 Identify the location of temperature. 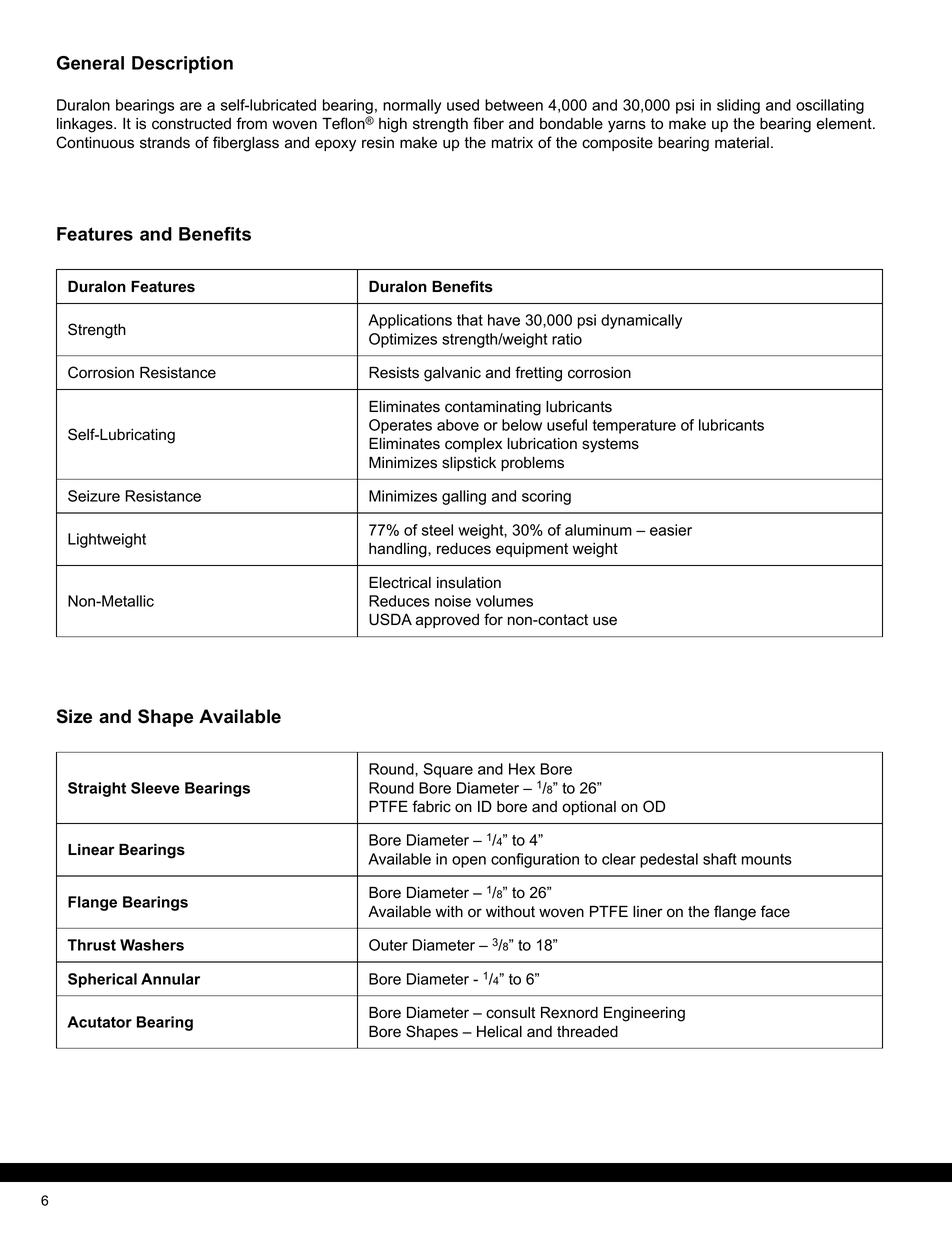
(634, 427).
